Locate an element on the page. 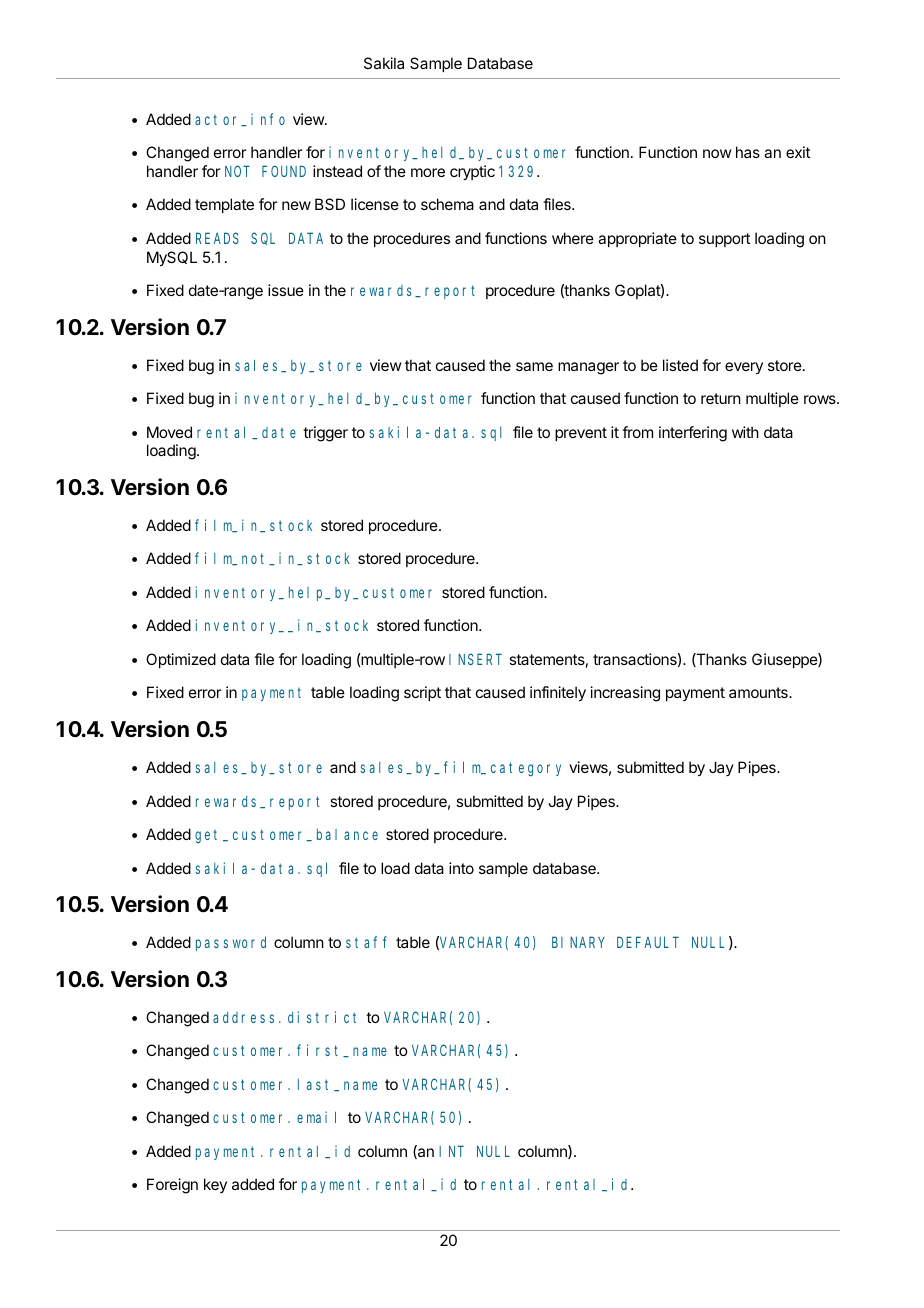  key is located at coordinates (215, 1185).
